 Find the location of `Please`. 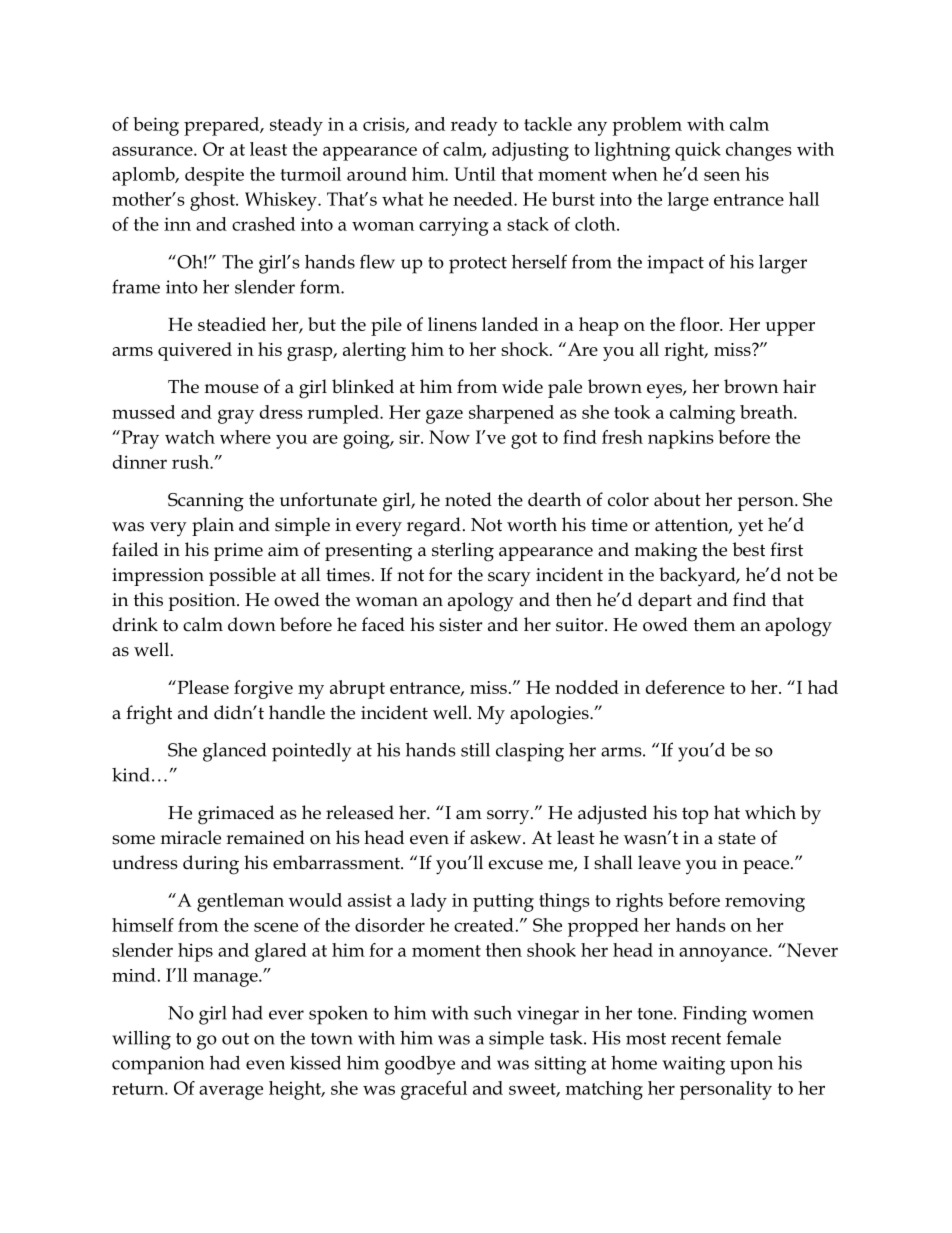

Please is located at coordinates (202, 687).
